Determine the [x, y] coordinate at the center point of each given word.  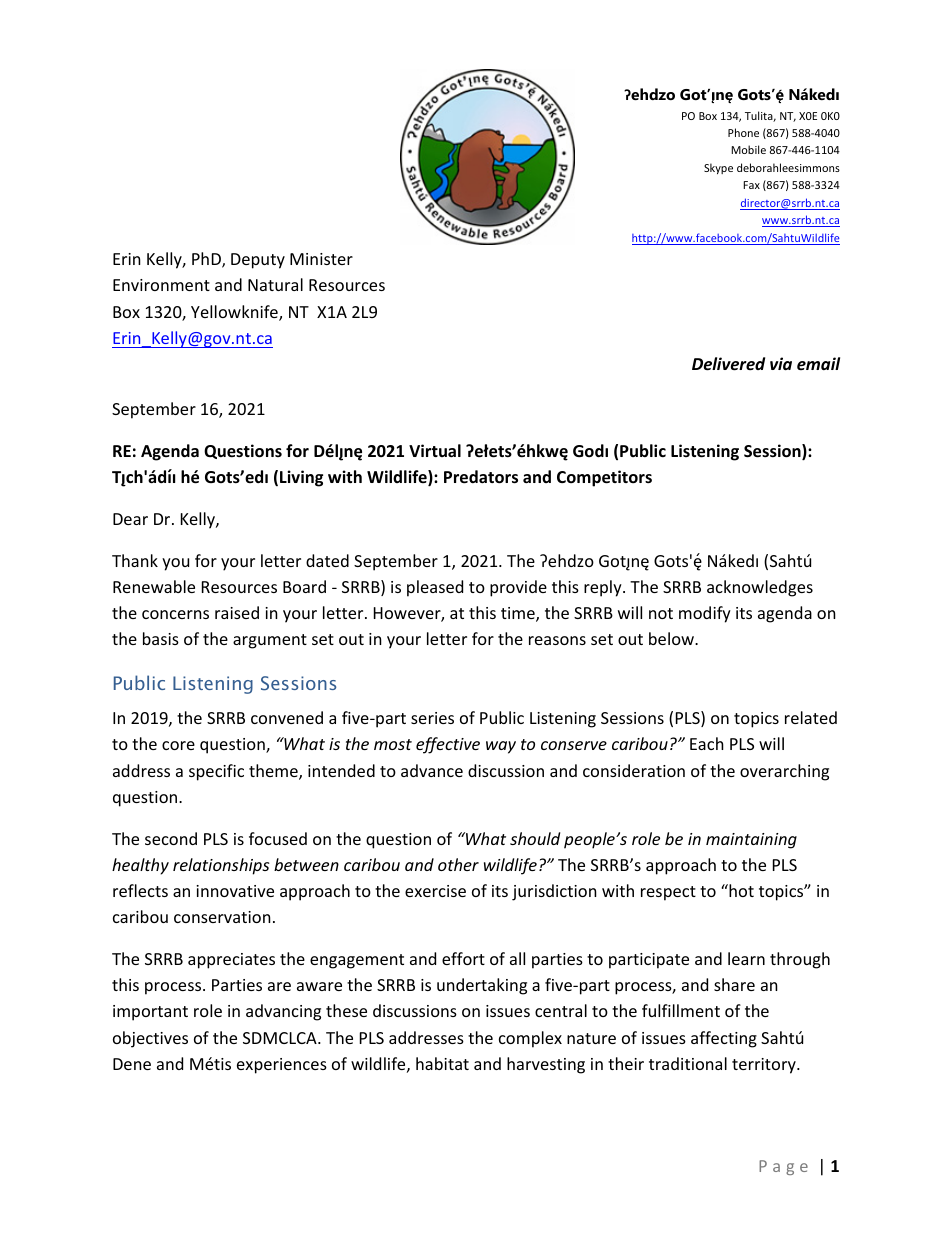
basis [161, 638]
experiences [282, 1066]
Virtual [435, 450]
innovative [235, 891]
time [519, 614]
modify [705, 614]
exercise [435, 891]
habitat [442, 1063]
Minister [321, 259]
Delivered [728, 364]
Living [301, 478]
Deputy [258, 261]
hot [740, 890]
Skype [718, 168]
